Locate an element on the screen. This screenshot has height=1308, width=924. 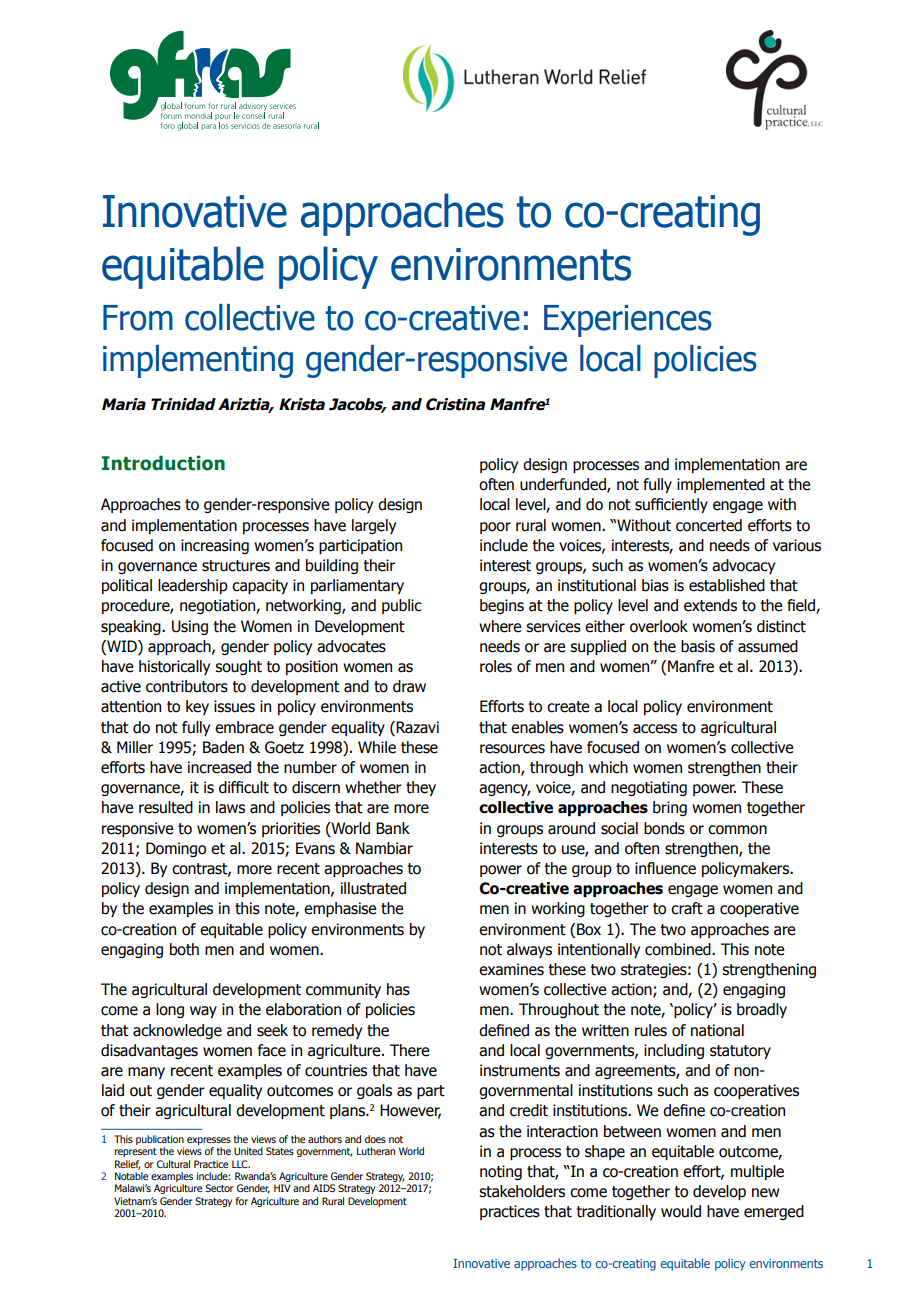
long is located at coordinates (170, 1010).
